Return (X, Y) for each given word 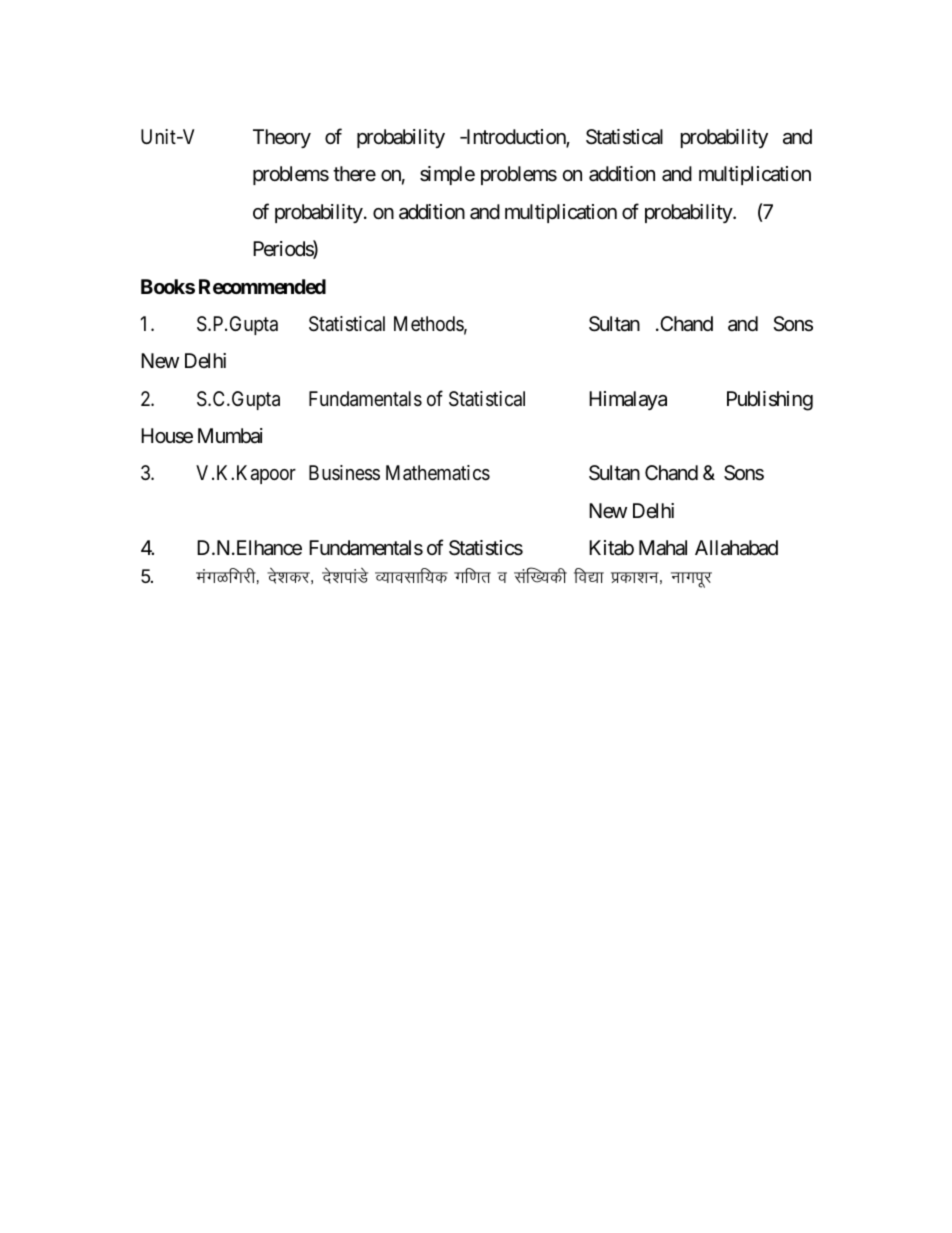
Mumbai (230, 436)
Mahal (663, 548)
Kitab (611, 548)
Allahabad (736, 548)
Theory (282, 138)
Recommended (262, 286)
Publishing (770, 401)
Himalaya (628, 400)
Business (344, 473)
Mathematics (438, 473)
